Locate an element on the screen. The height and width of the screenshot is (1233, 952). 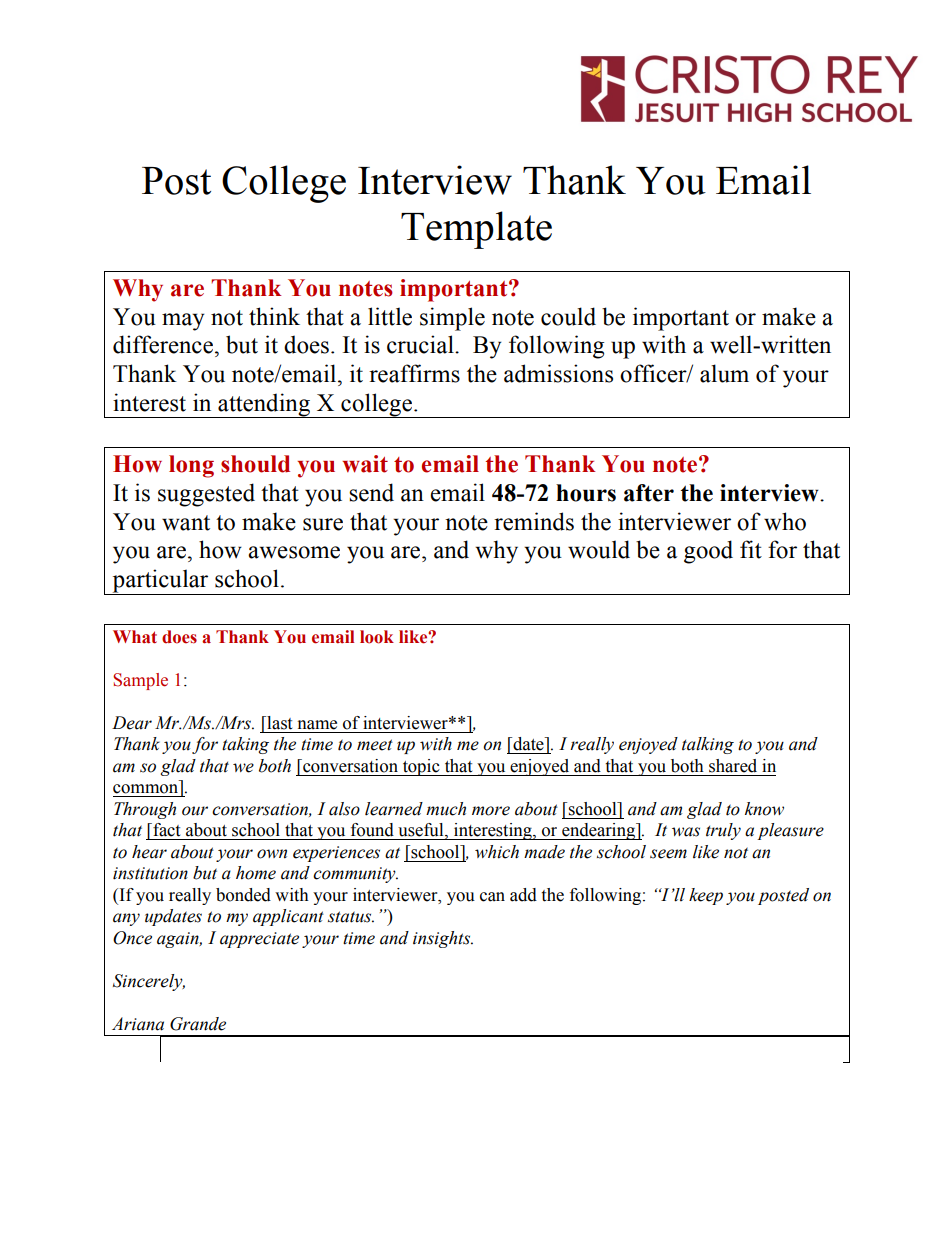
after is located at coordinates (649, 493).
